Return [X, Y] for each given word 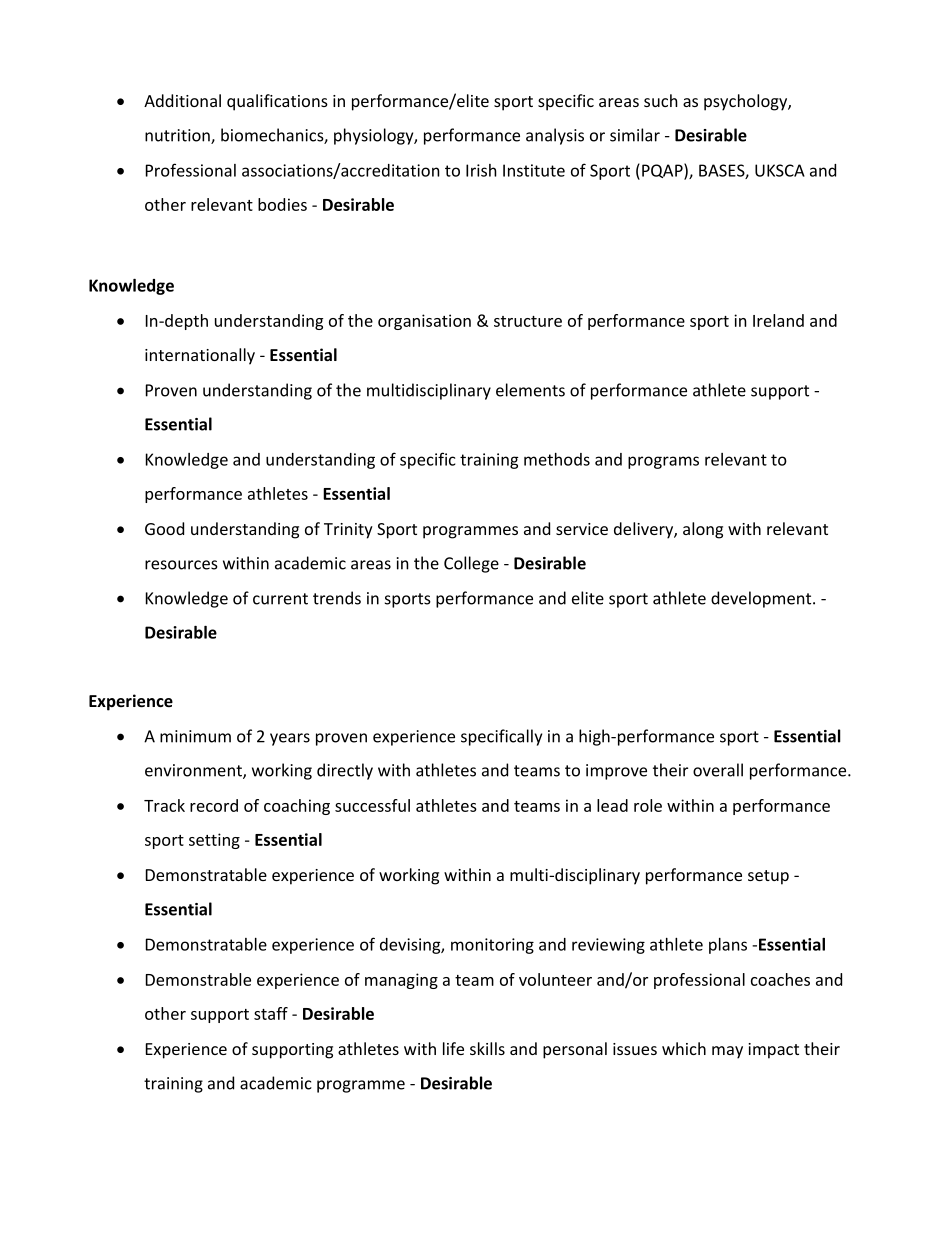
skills [487, 1048]
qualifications [277, 102]
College [471, 564]
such [661, 100]
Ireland [778, 320]
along [703, 530]
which [684, 1048]
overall [718, 770]
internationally [200, 356]
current [280, 599]
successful [372, 805]
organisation [424, 322]
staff [271, 1013]
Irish [481, 170]
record [214, 805]
